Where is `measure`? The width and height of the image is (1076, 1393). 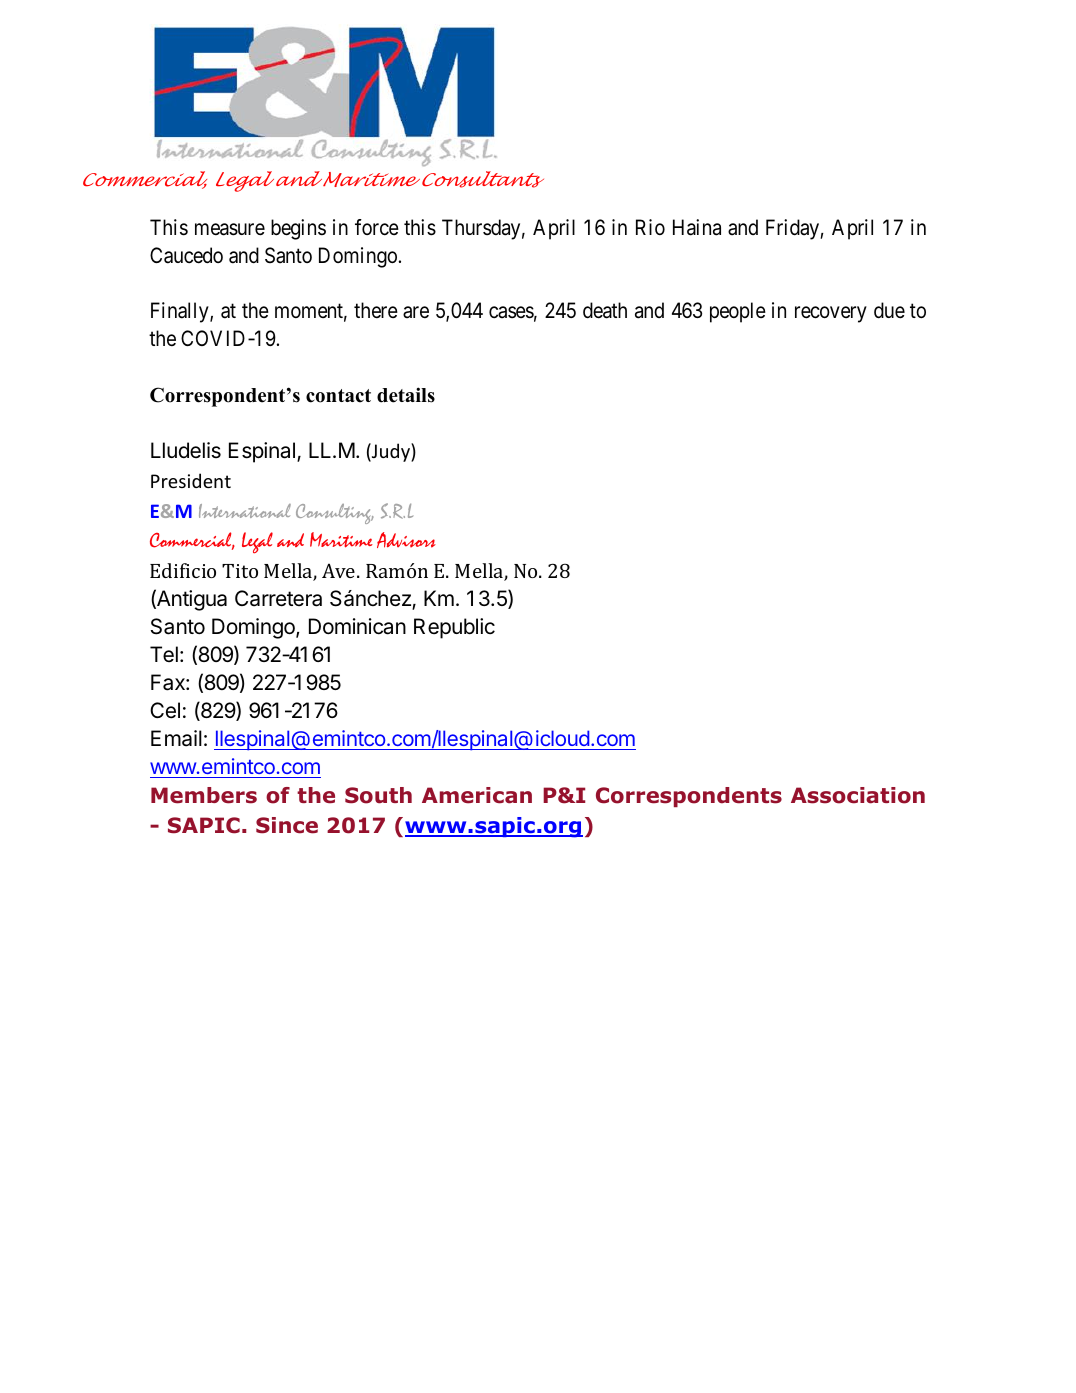
measure is located at coordinates (230, 229).
